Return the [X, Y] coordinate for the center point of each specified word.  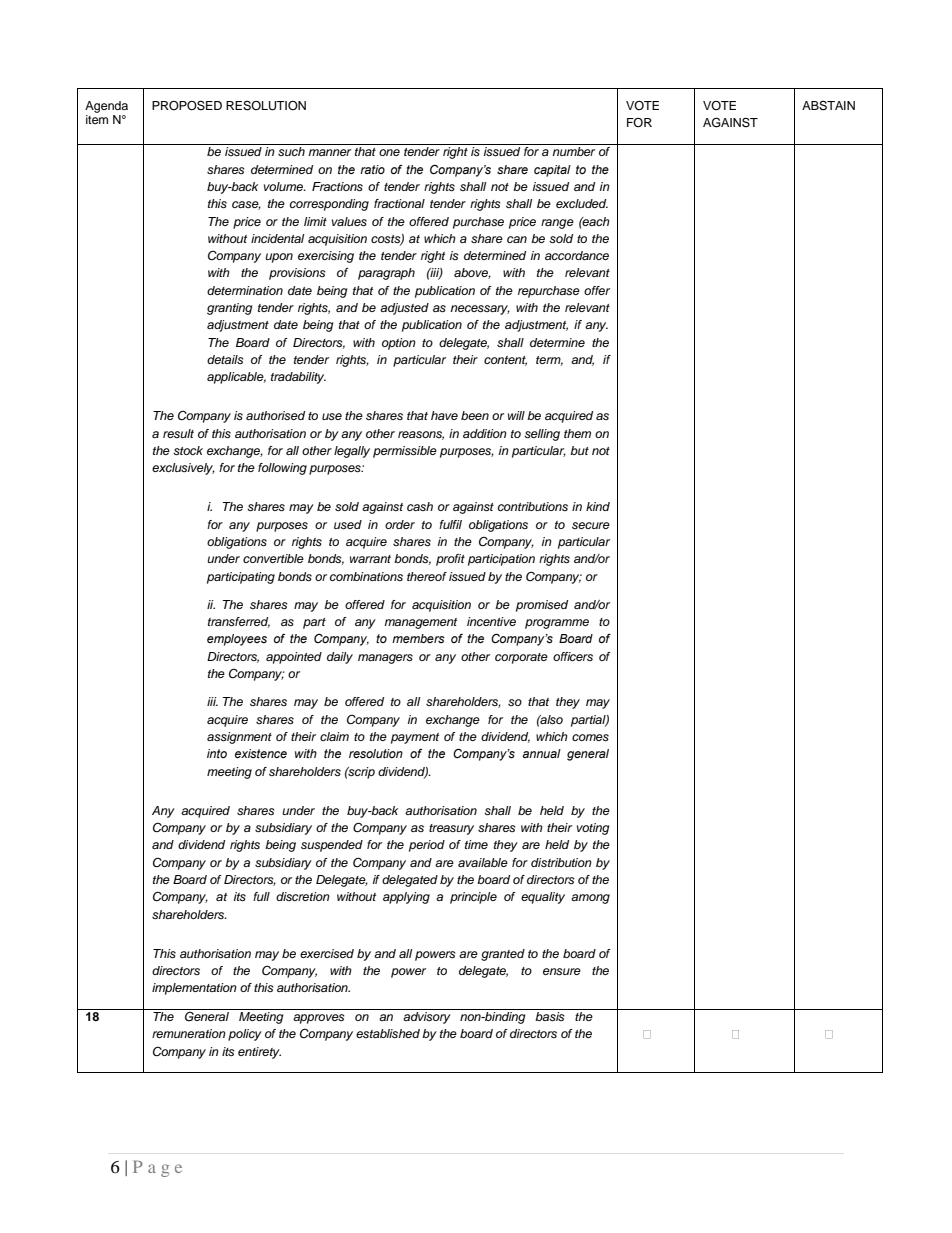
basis [550, 1016]
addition [485, 433]
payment [415, 738]
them [577, 433]
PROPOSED [187, 105]
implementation [194, 989]
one [389, 152]
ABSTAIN [828, 106]
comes [590, 737]
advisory [427, 1018]
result [178, 433]
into [217, 753]
